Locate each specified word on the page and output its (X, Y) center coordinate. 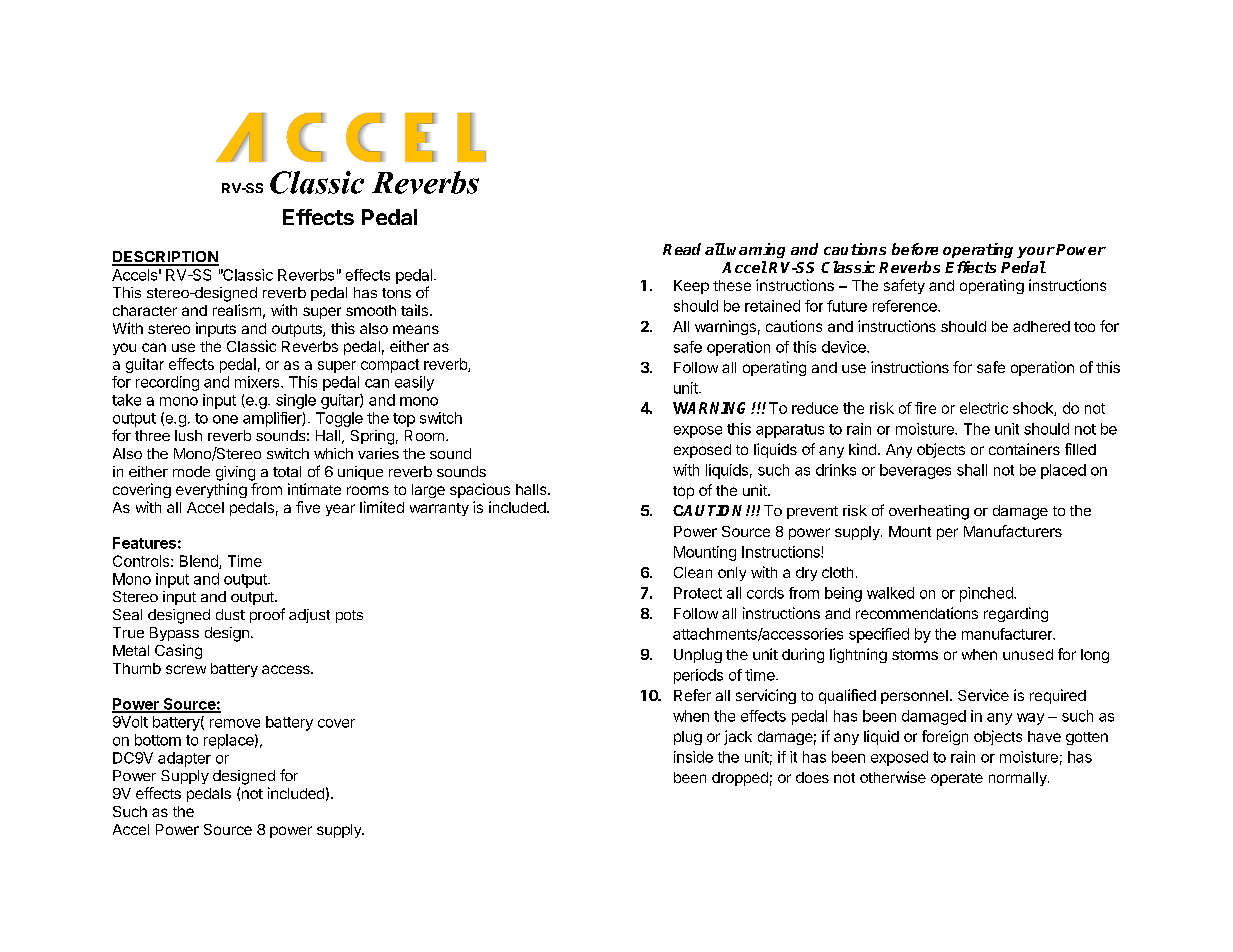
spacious (480, 490)
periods (698, 676)
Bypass (174, 634)
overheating (929, 512)
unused (1028, 654)
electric (984, 408)
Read (682, 249)
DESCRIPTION (165, 258)
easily (414, 383)
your (1036, 252)
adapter (184, 759)
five (308, 507)
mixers (258, 382)
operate (957, 779)
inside (693, 757)
